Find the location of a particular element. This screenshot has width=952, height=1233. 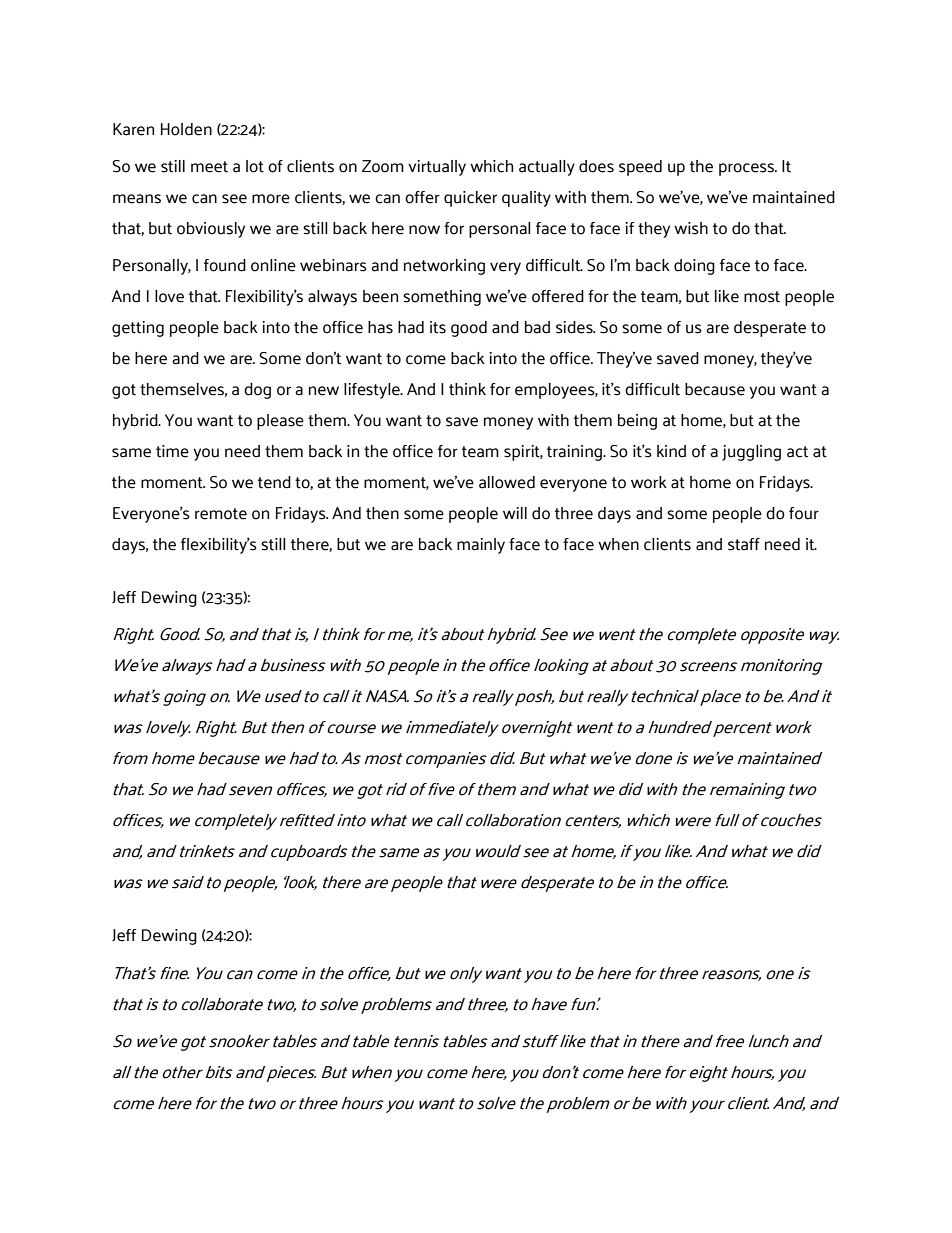

juggling is located at coordinates (751, 453).
